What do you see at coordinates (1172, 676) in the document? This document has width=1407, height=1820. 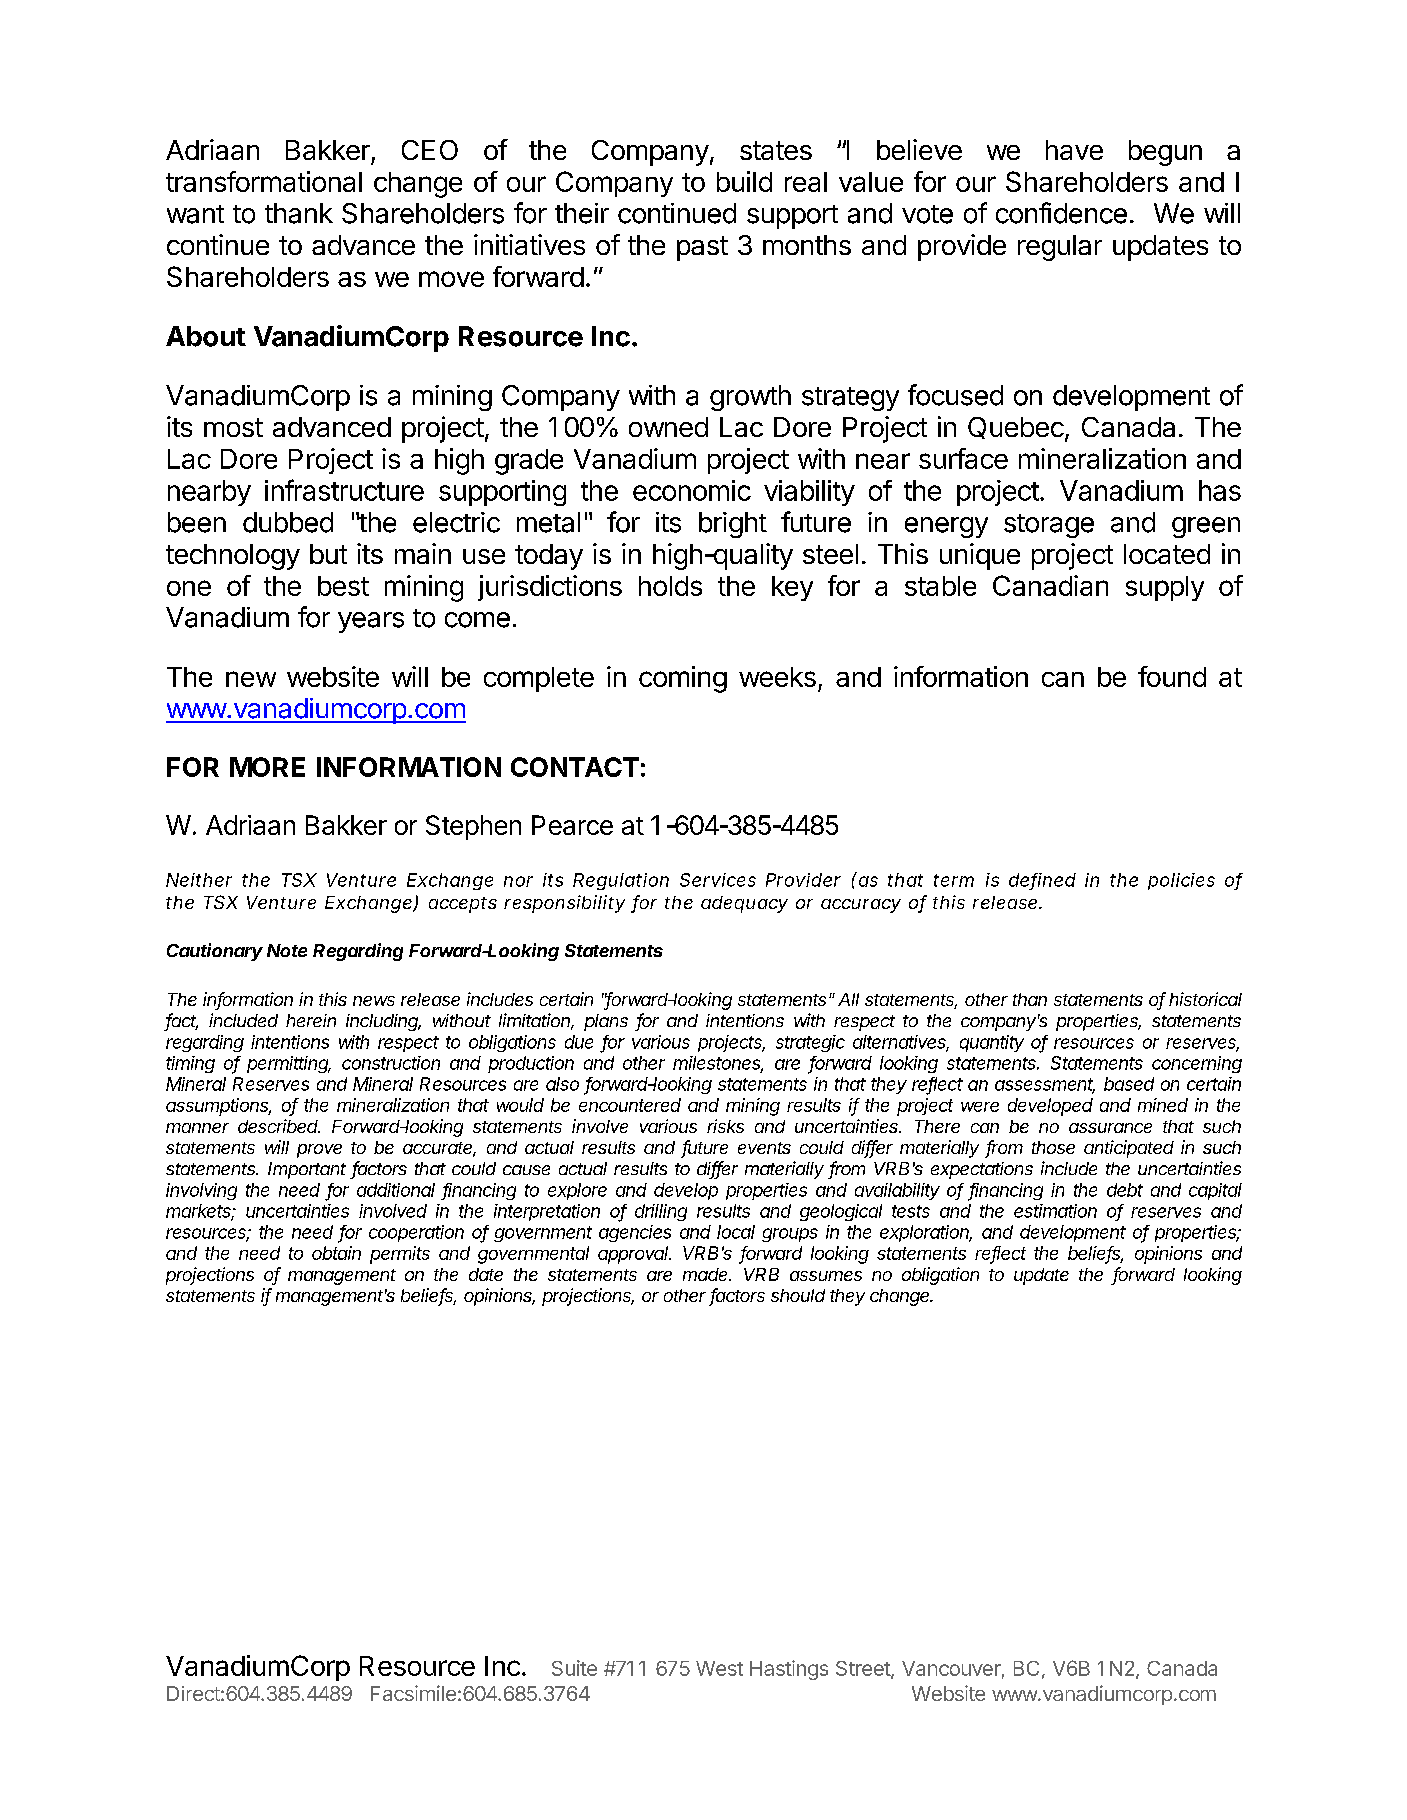 I see `found` at bounding box center [1172, 676].
